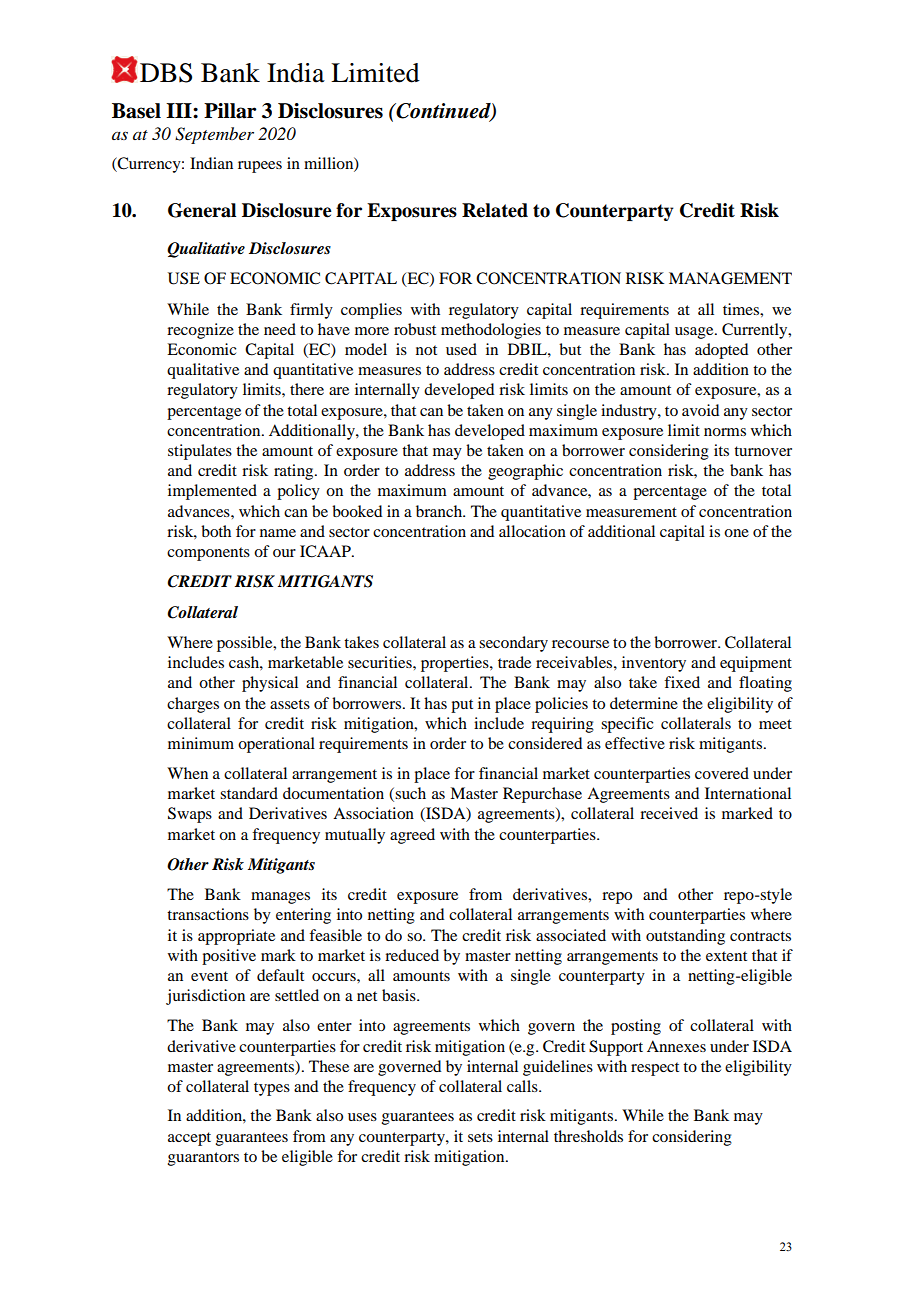 The image size is (924, 1307). I want to click on used, so click(461, 349).
